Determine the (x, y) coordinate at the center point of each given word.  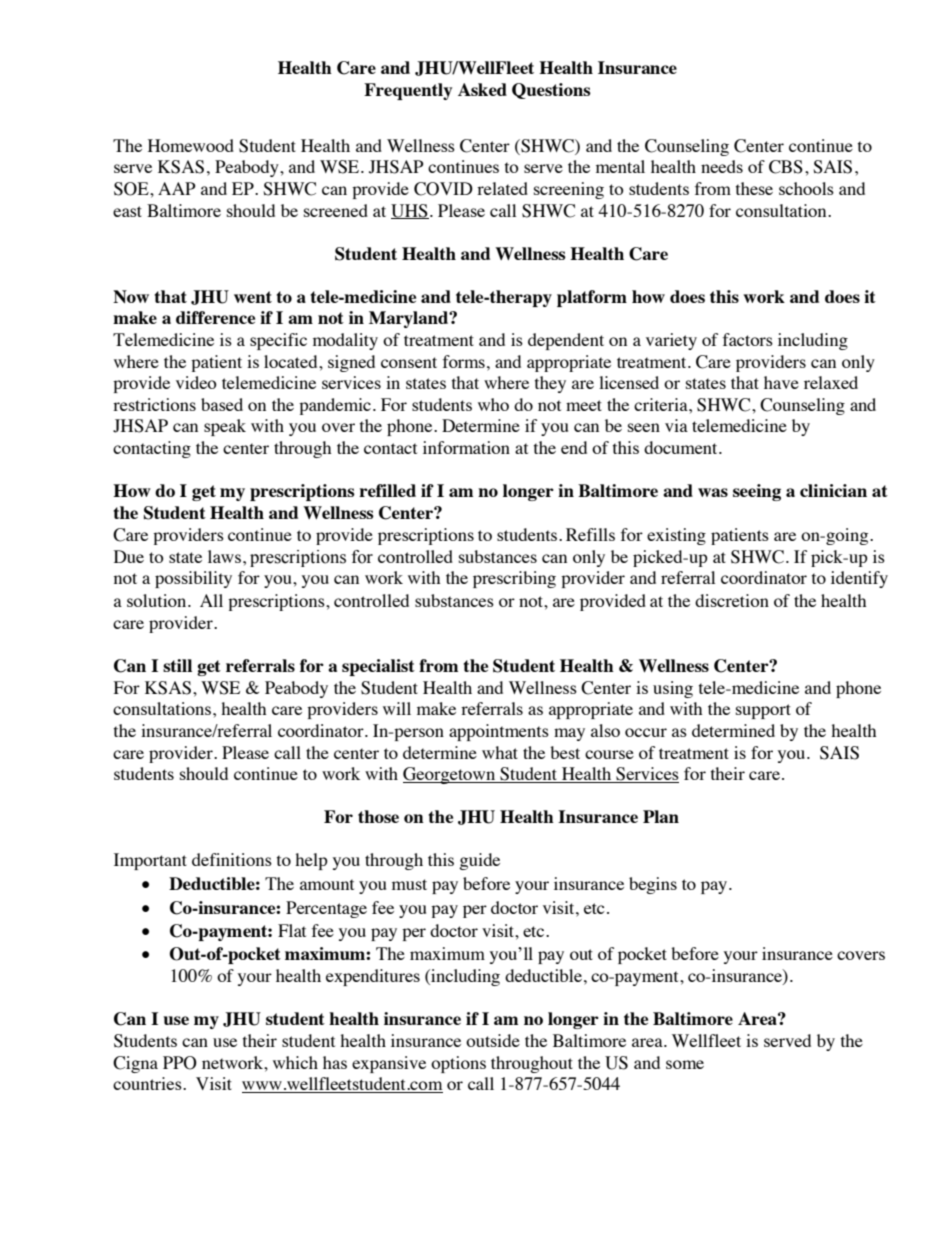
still (177, 665)
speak (225, 427)
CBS (786, 167)
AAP (177, 188)
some (685, 1064)
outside (493, 1040)
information (466, 447)
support (763, 711)
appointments (499, 732)
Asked (482, 89)
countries (148, 1083)
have (781, 382)
